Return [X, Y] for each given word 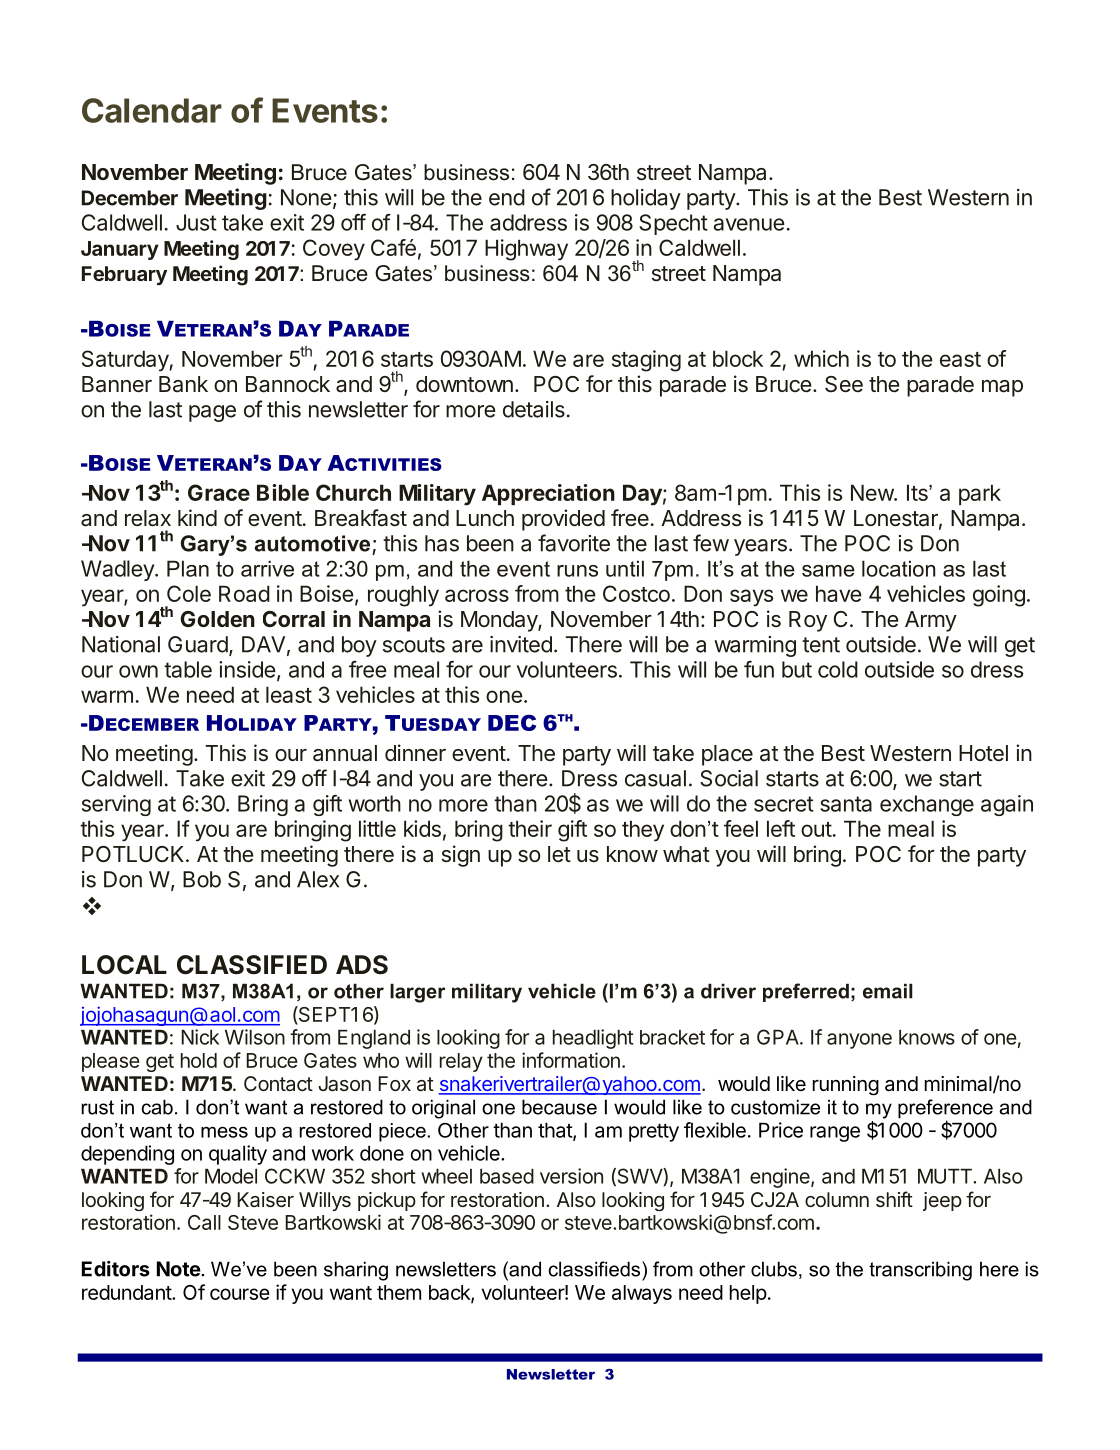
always [642, 1294]
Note [179, 1269]
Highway [526, 250]
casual [655, 778]
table [188, 669]
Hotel [983, 753]
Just [196, 222]
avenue [749, 224]
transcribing [920, 1271]
